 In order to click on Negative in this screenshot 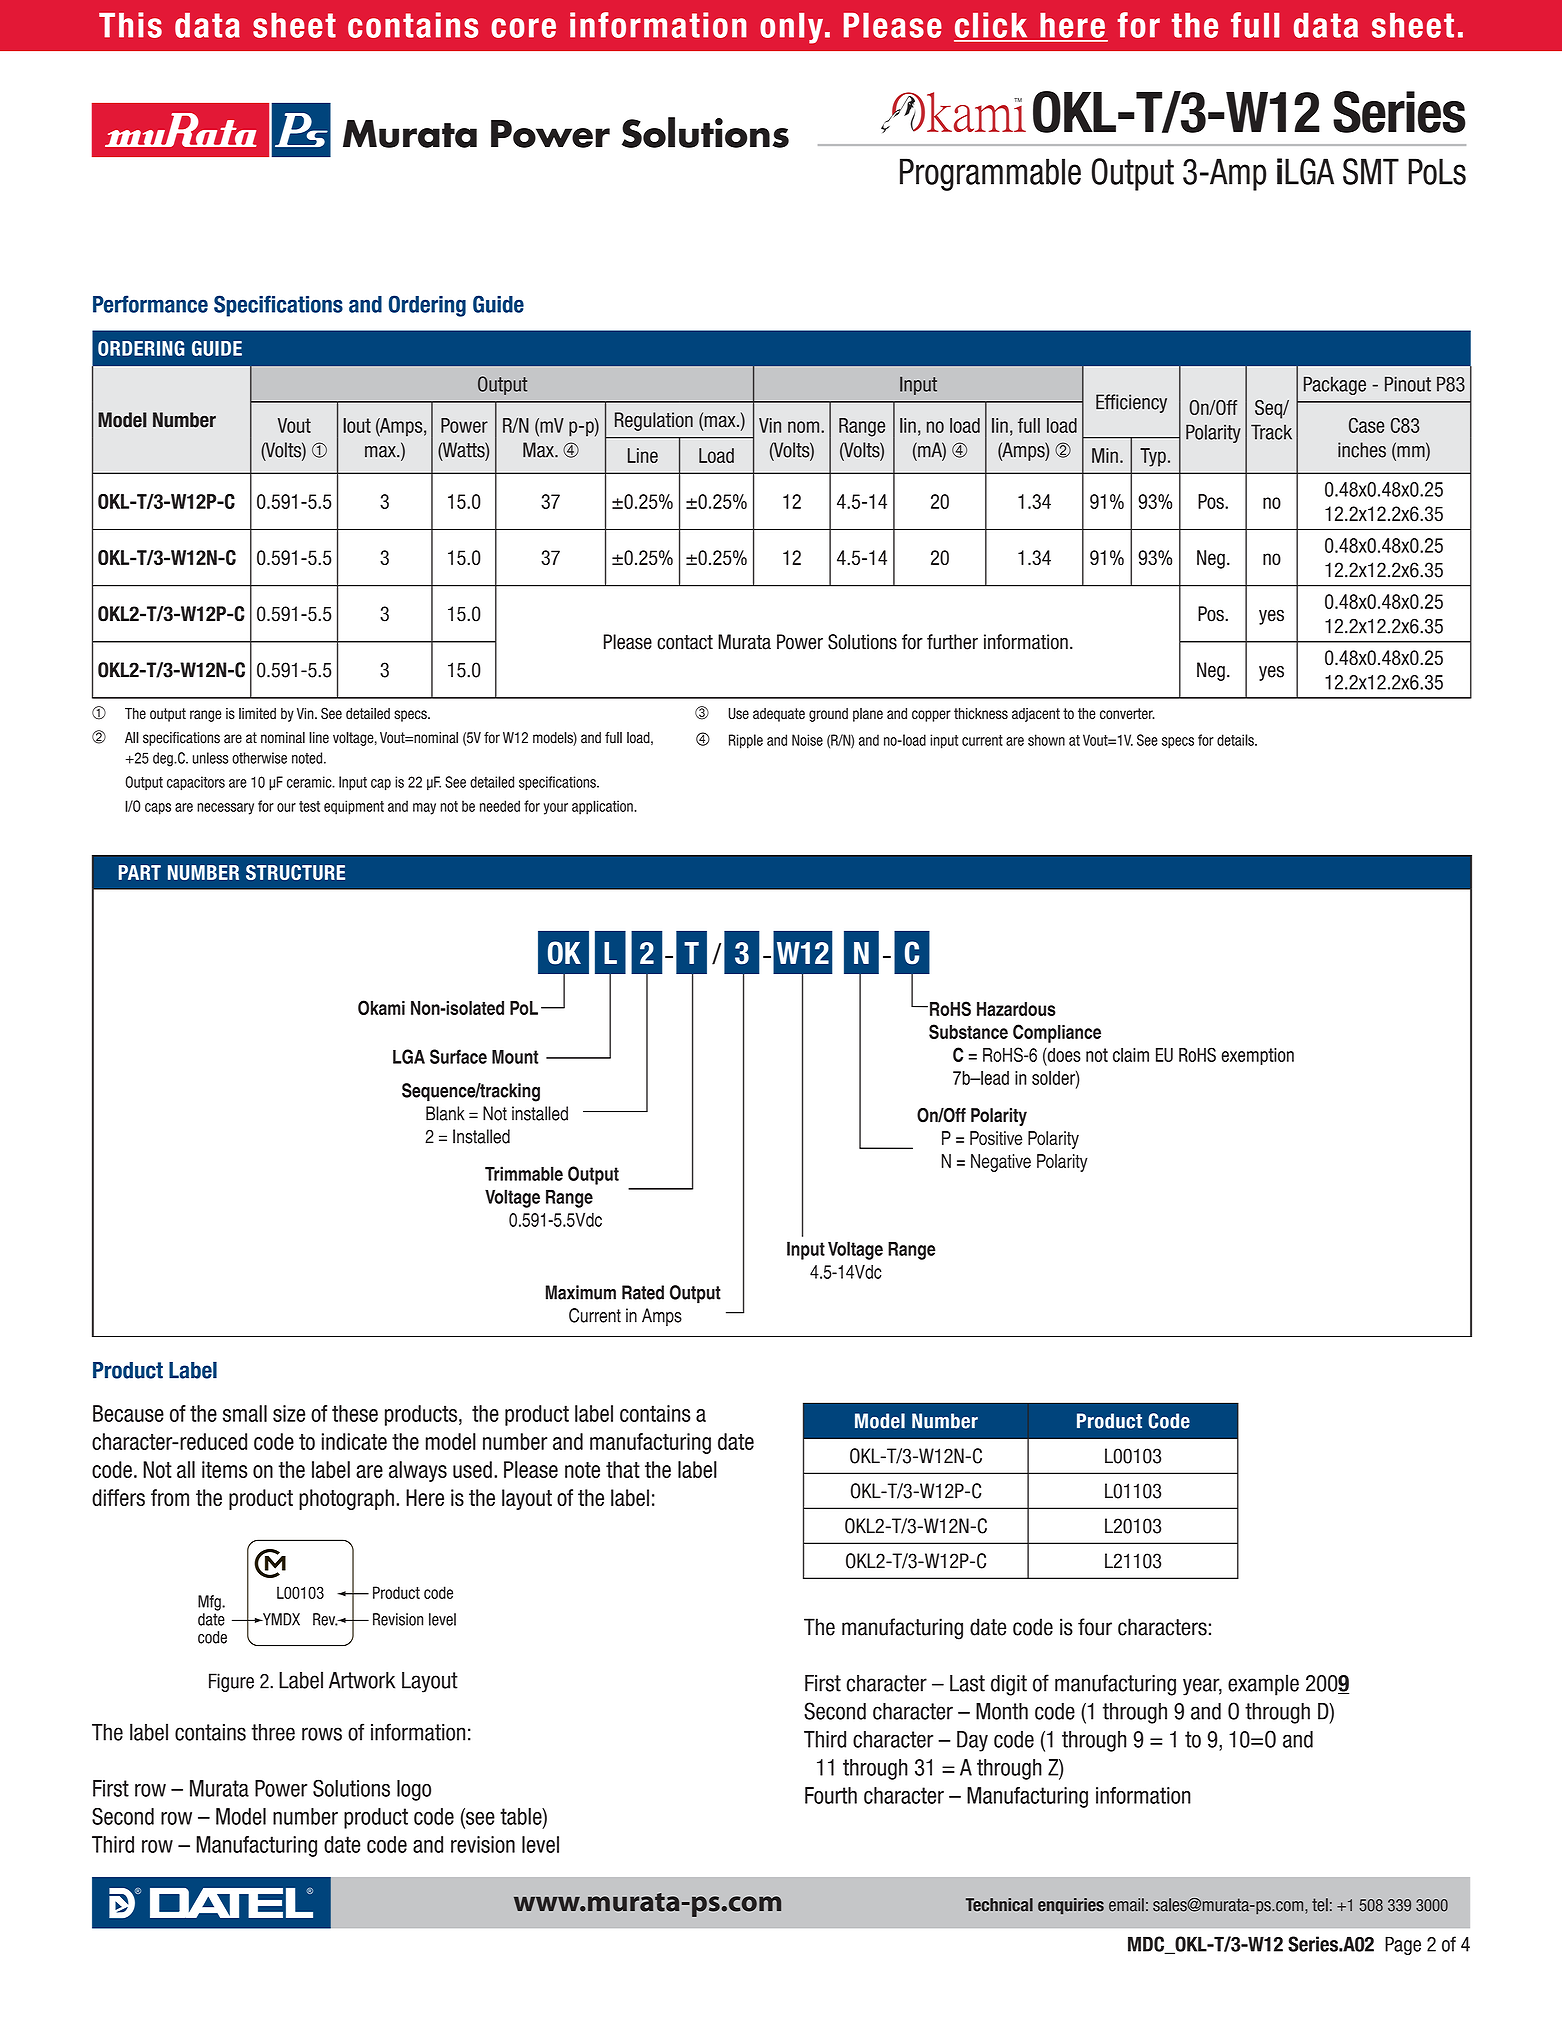, I will do `click(1001, 1163)`.
